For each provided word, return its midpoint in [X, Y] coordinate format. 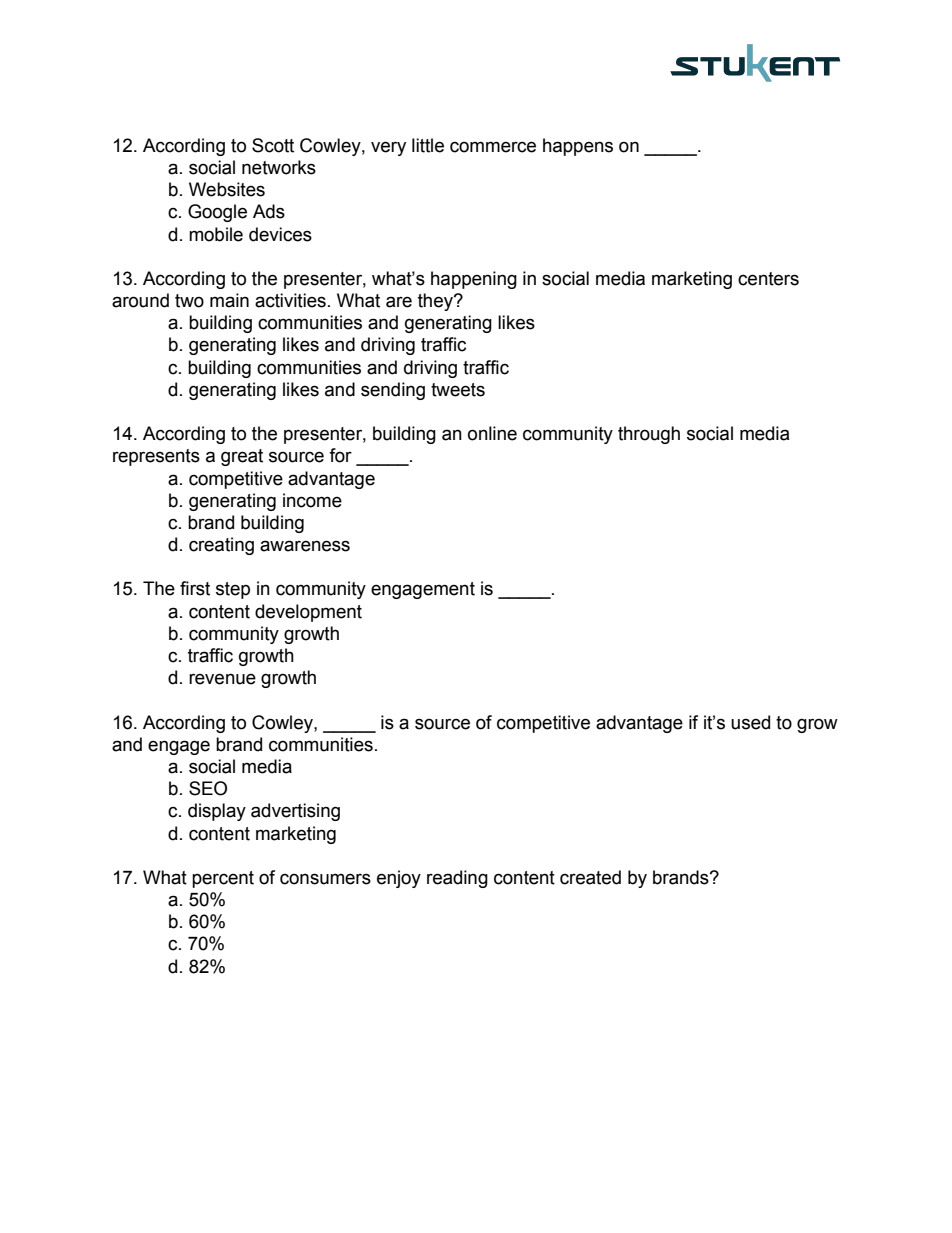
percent [223, 879]
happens [578, 147]
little [428, 145]
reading [457, 879]
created [590, 877]
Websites [227, 189]
